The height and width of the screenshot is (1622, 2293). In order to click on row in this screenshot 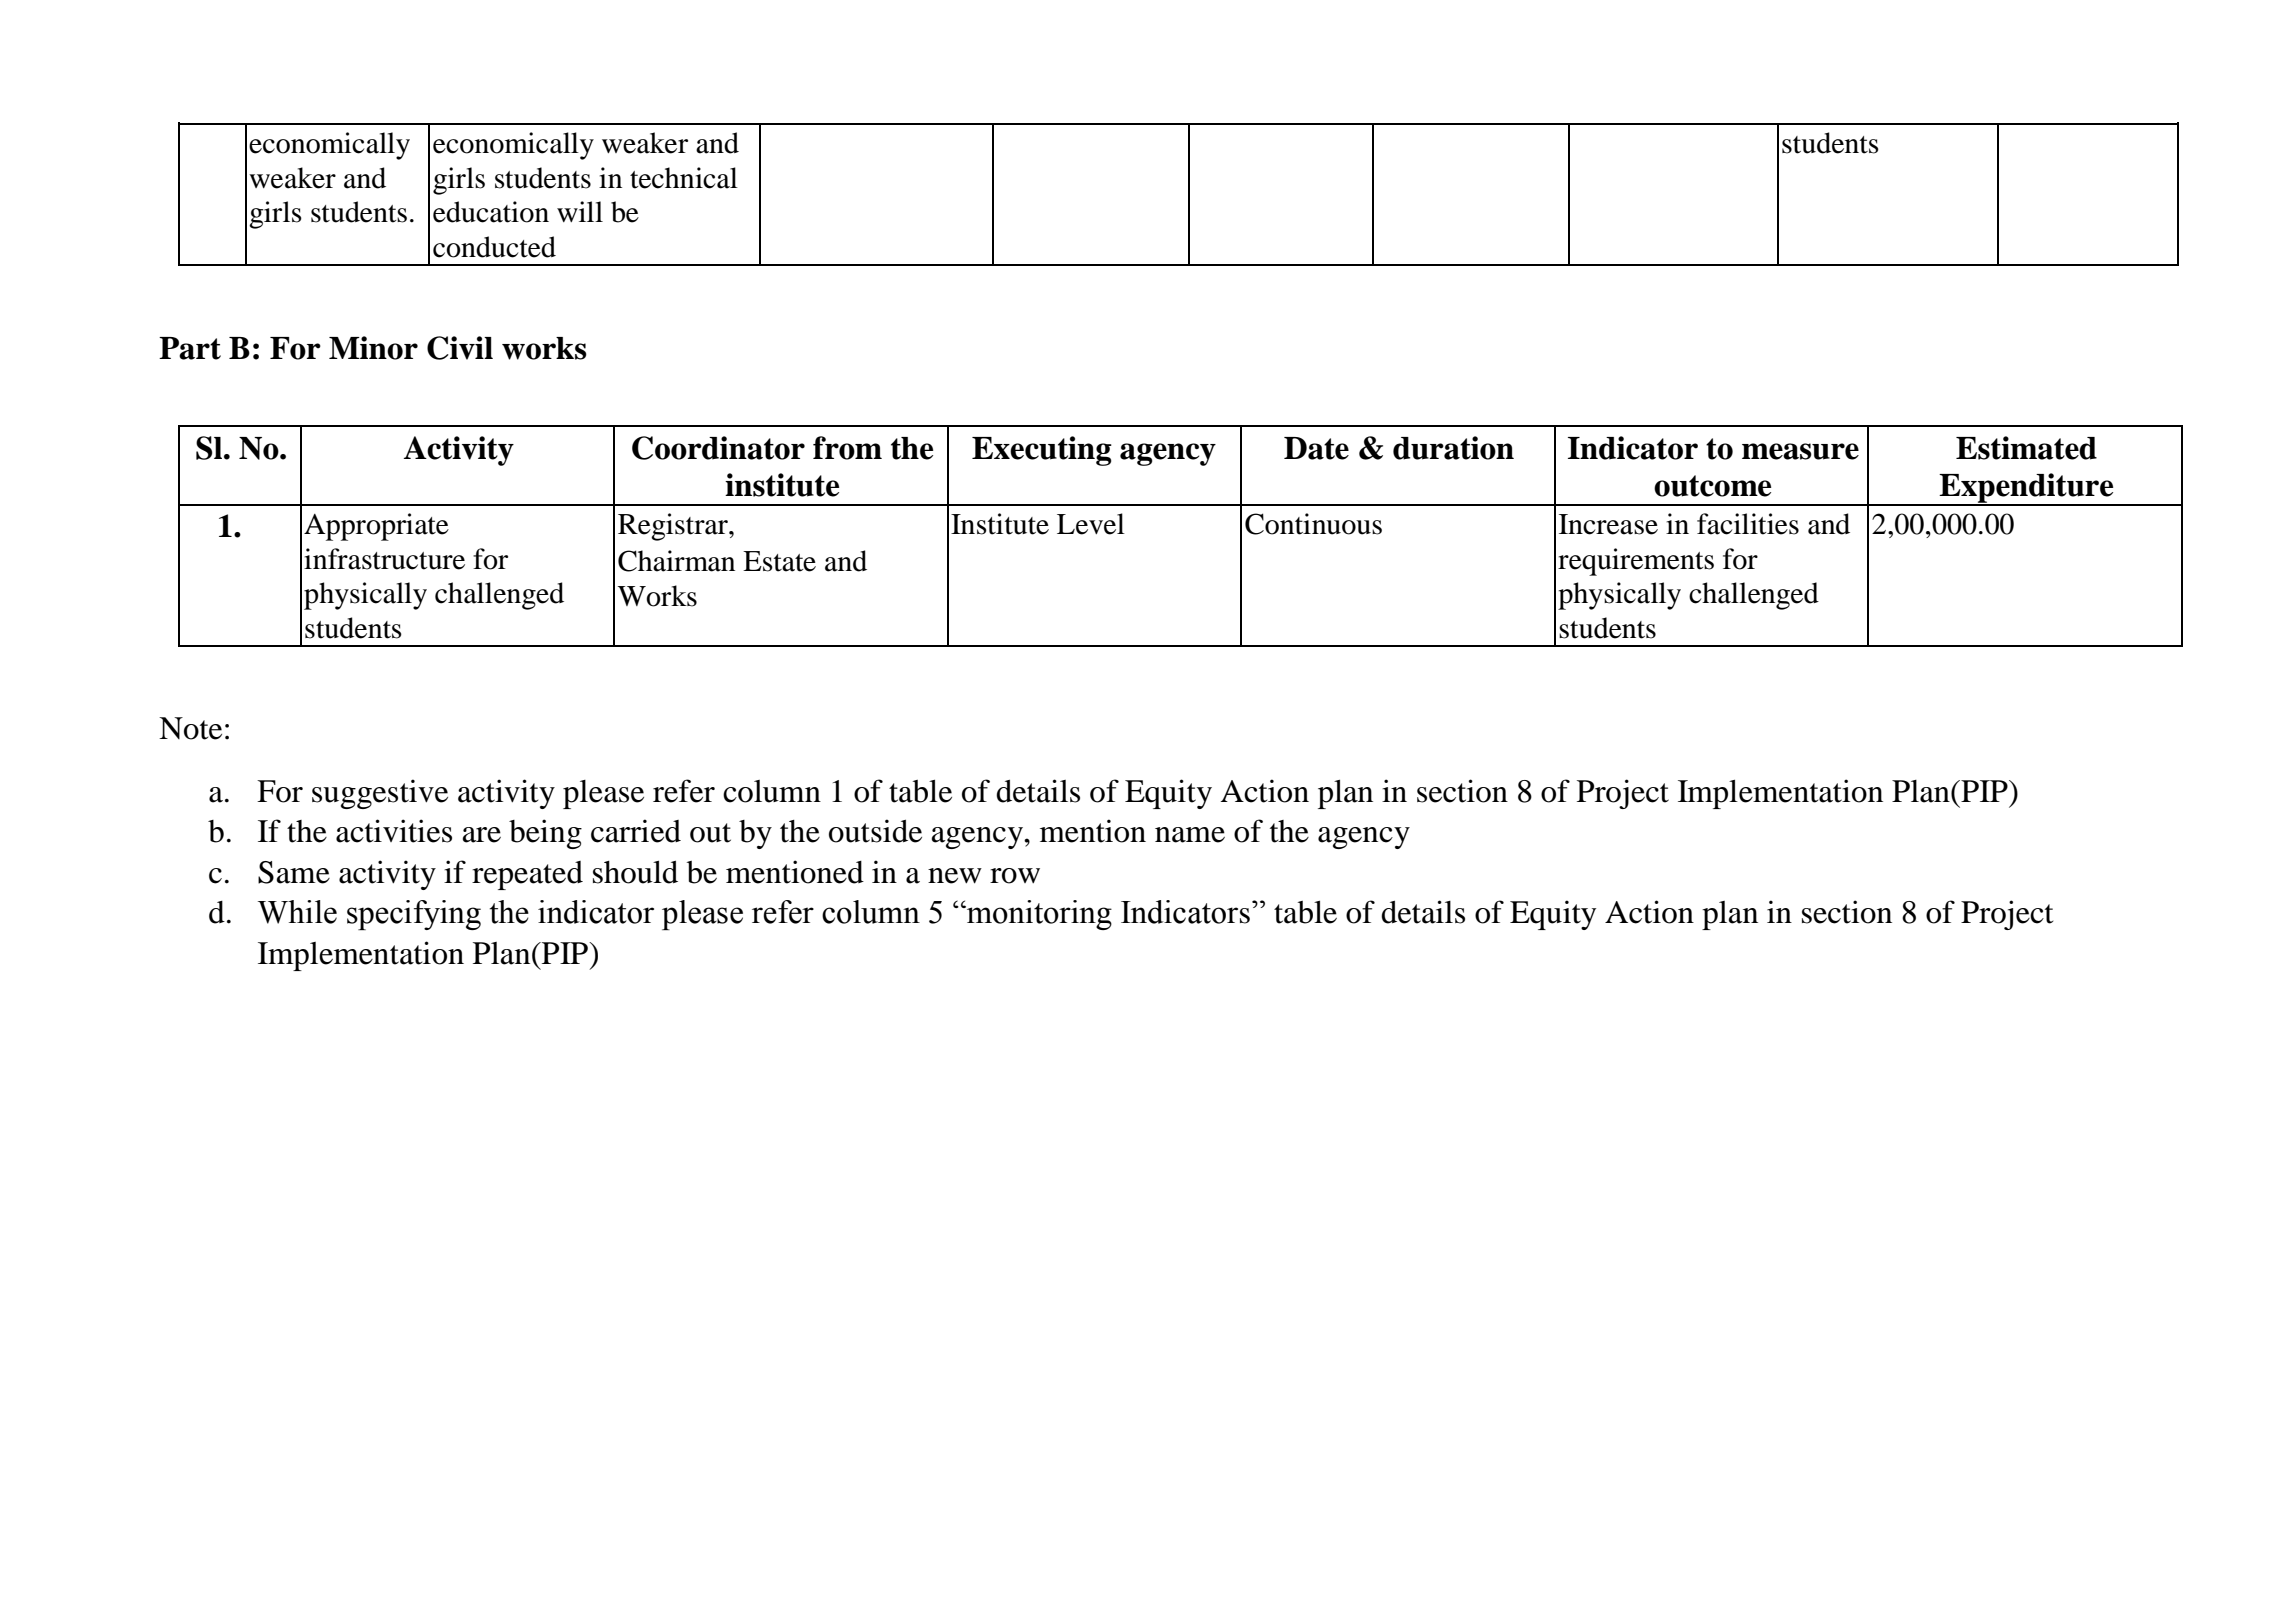, I will do `click(1015, 876)`.
